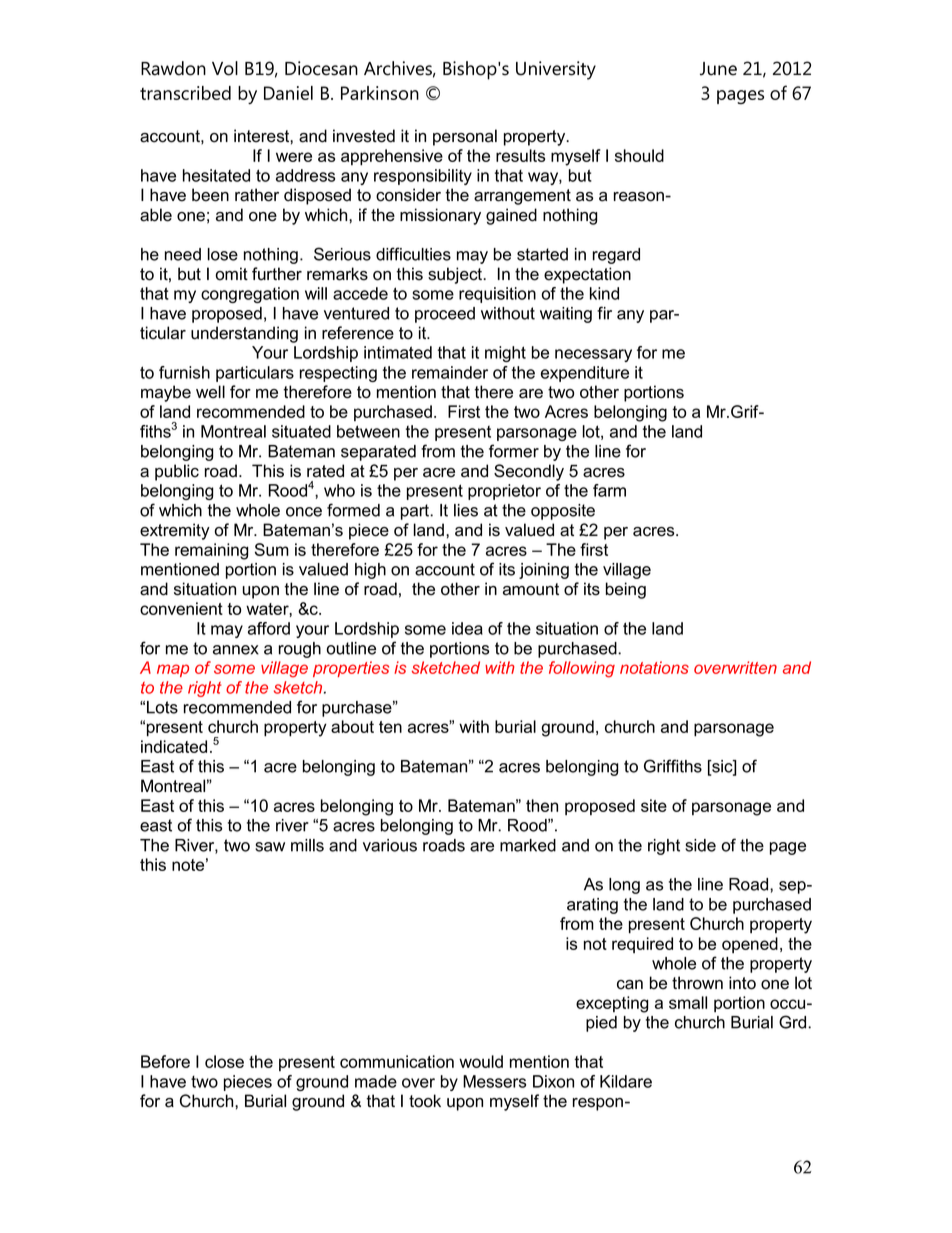  I want to click on Before, so click(165, 1061).
